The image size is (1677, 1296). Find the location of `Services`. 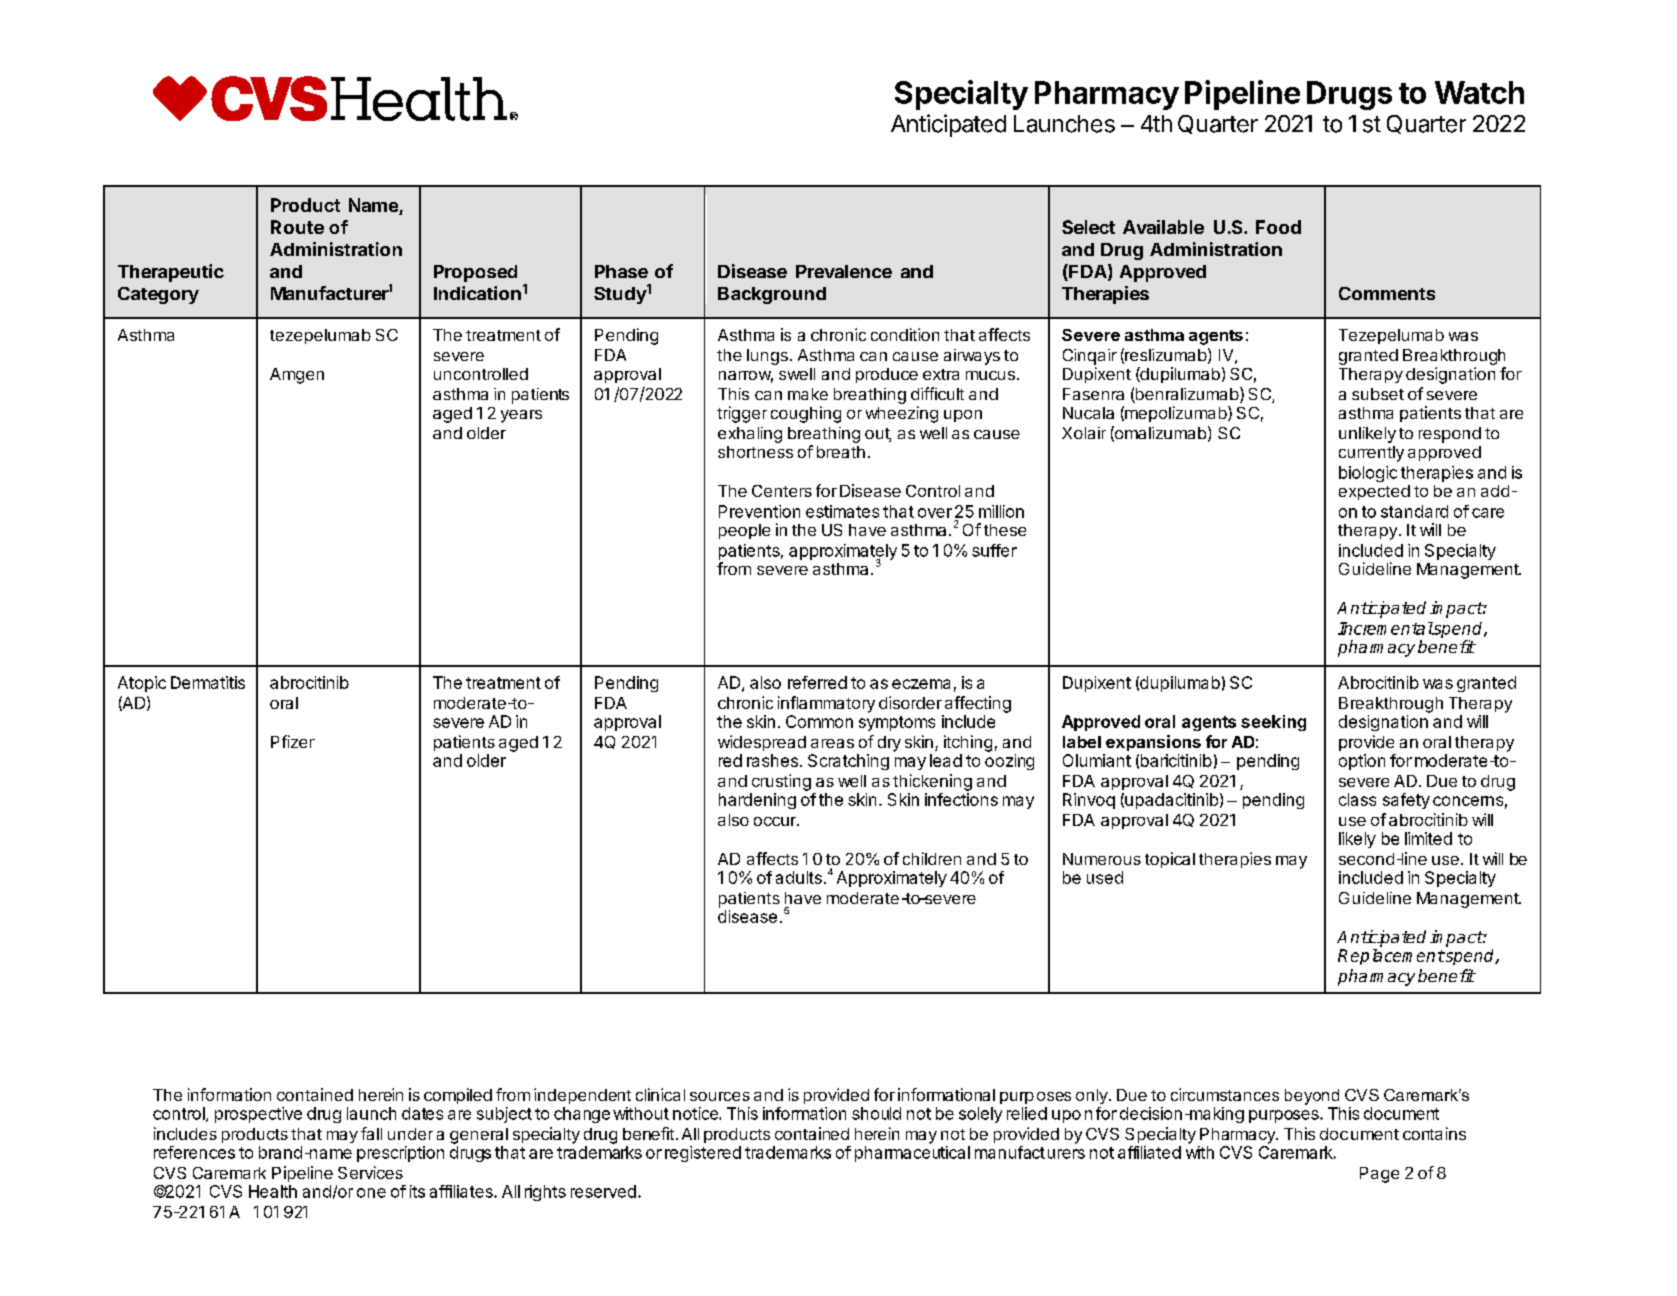

Services is located at coordinates (370, 1172).
